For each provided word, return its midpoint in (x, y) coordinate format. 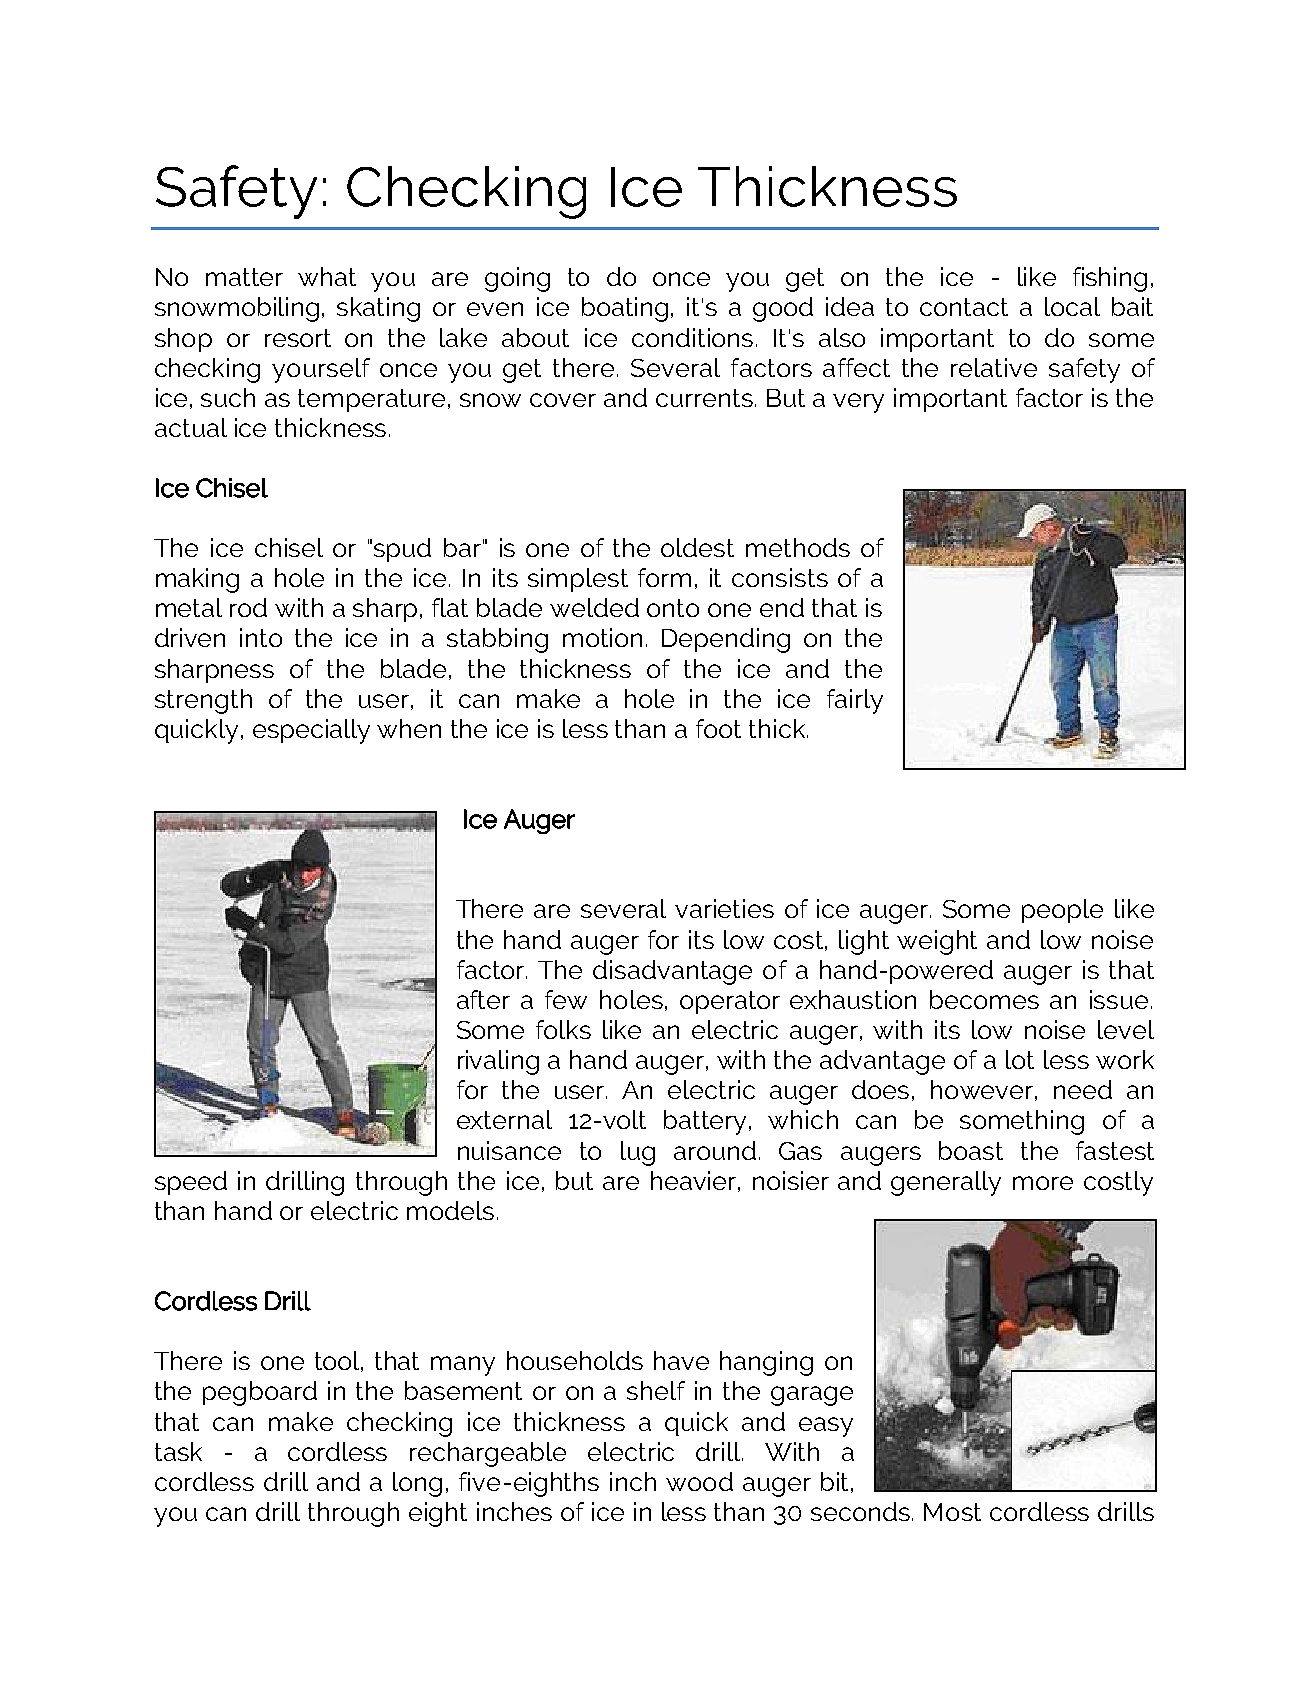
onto (673, 608)
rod (248, 607)
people (1062, 911)
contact (964, 307)
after (483, 999)
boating (625, 309)
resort (298, 338)
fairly (855, 701)
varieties (724, 908)
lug (638, 1153)
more (1043, 1183)
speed (191, 1183)
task (178, 1451)
